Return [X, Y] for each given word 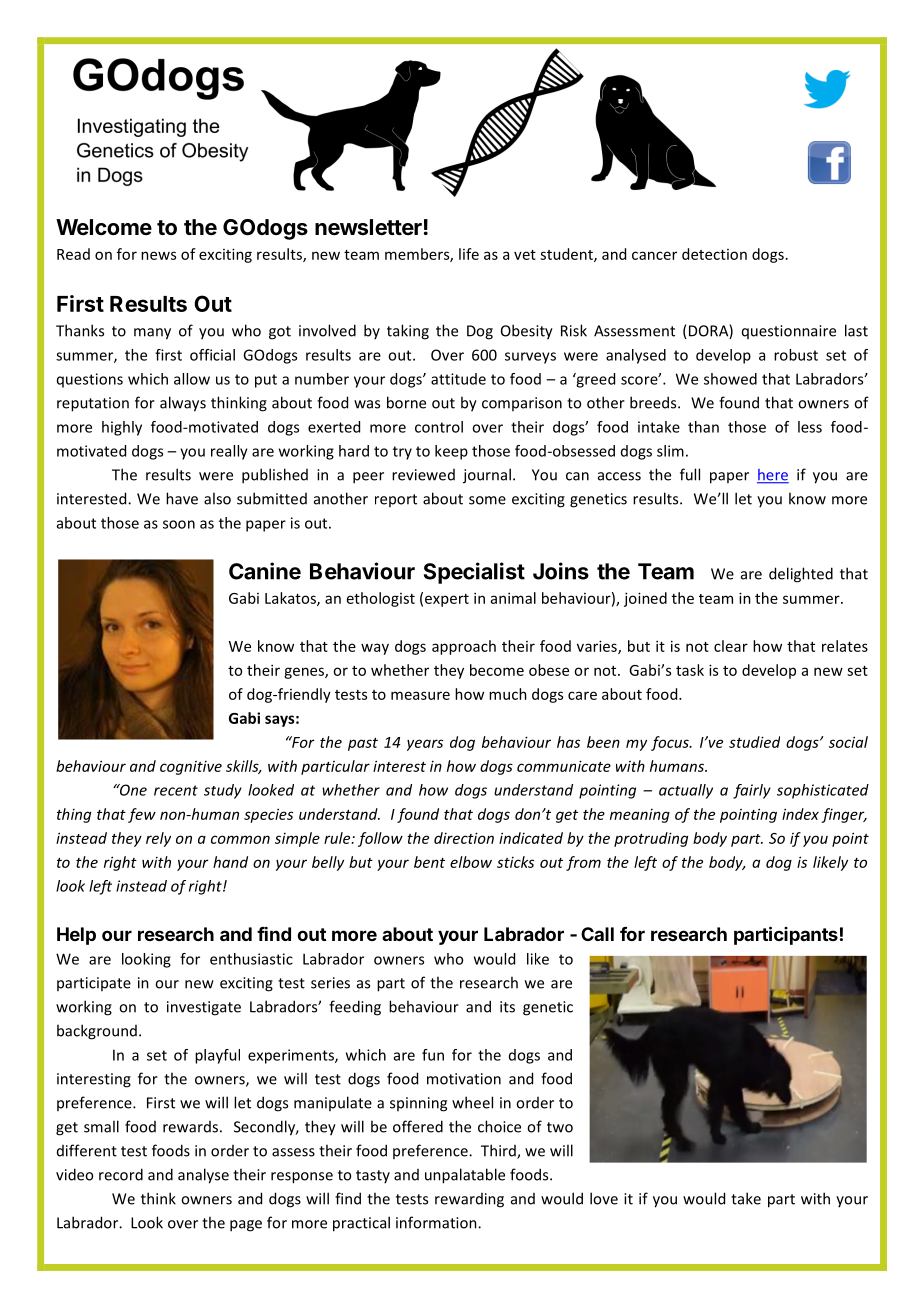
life [469, 254]
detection [714, 254]
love [604, 1198]
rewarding [469, 1200]
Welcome [104, 227]
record [121, 1174]
